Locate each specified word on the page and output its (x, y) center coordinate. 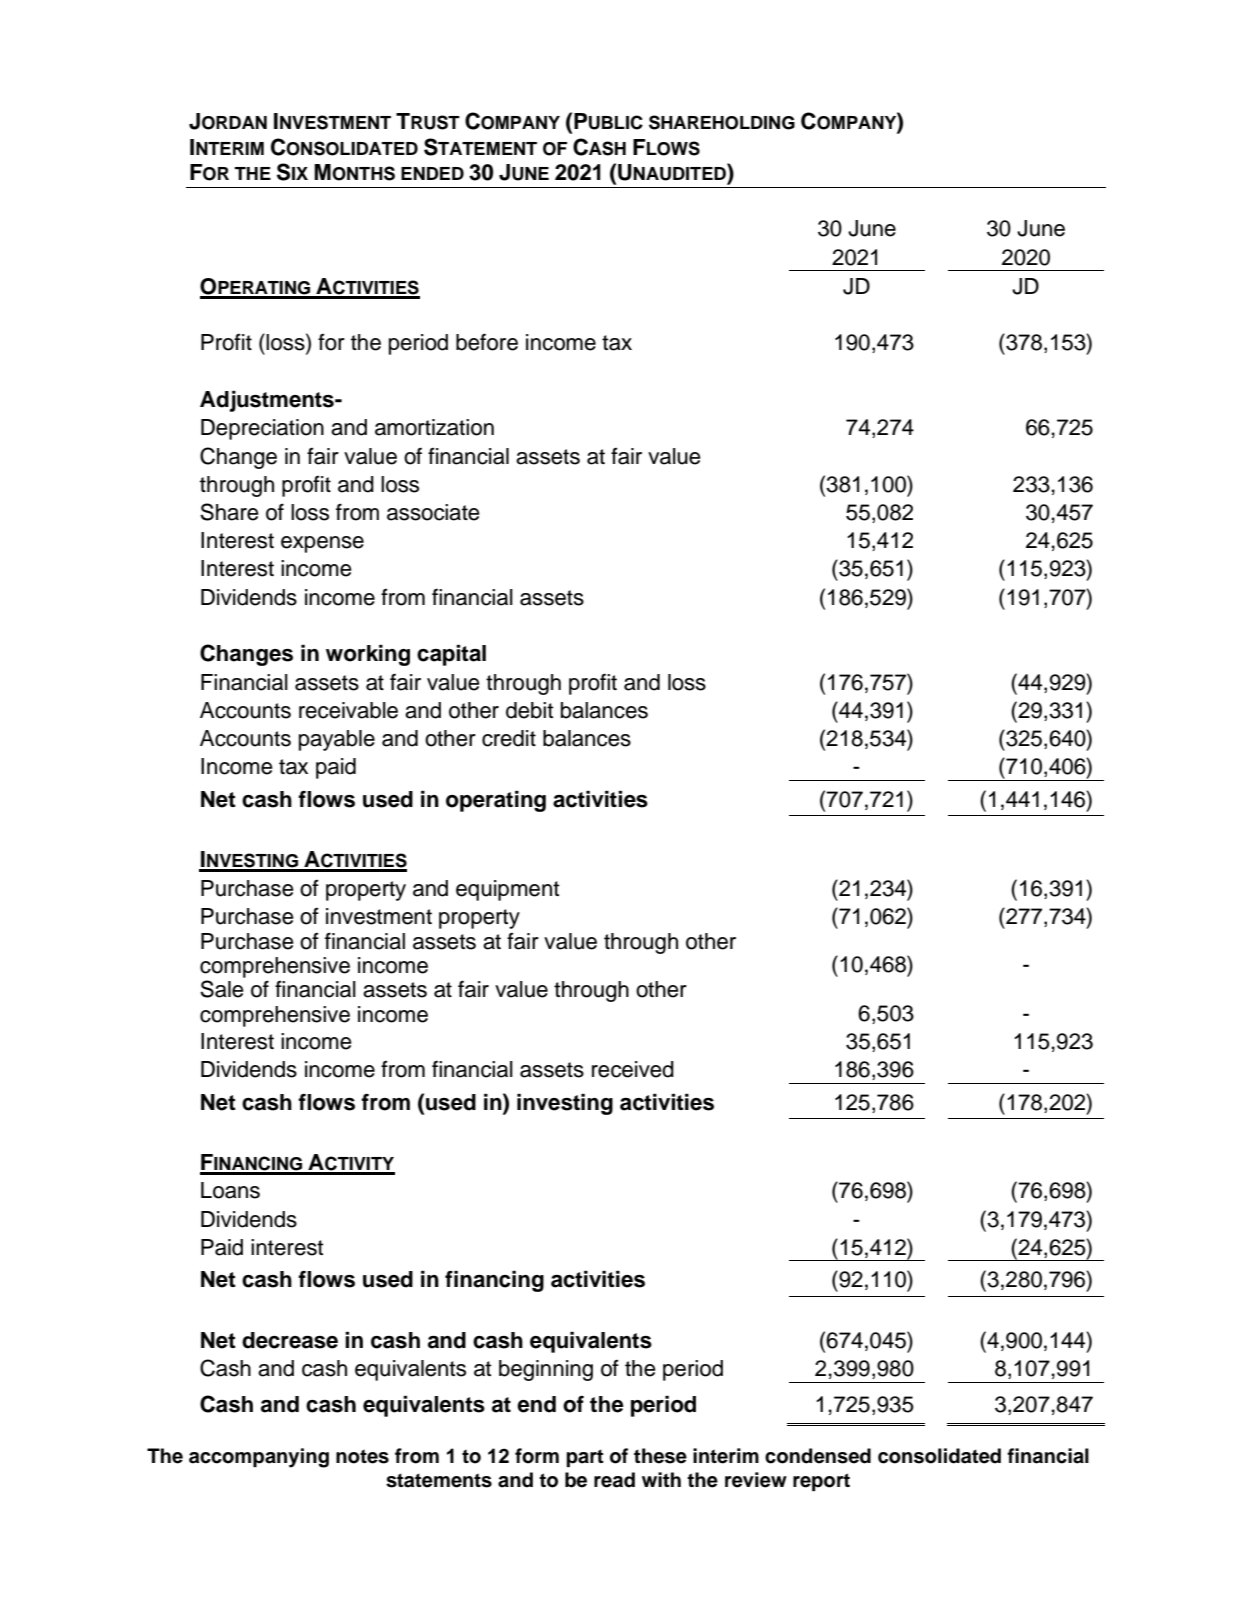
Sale (222, 989)
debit (529, 710)
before (487, 342)
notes (362, 1456)
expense (322, 544)
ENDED (432, 173)
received (633, 1069)
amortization (434, 427)
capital (451, 655)
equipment (507, 890)
